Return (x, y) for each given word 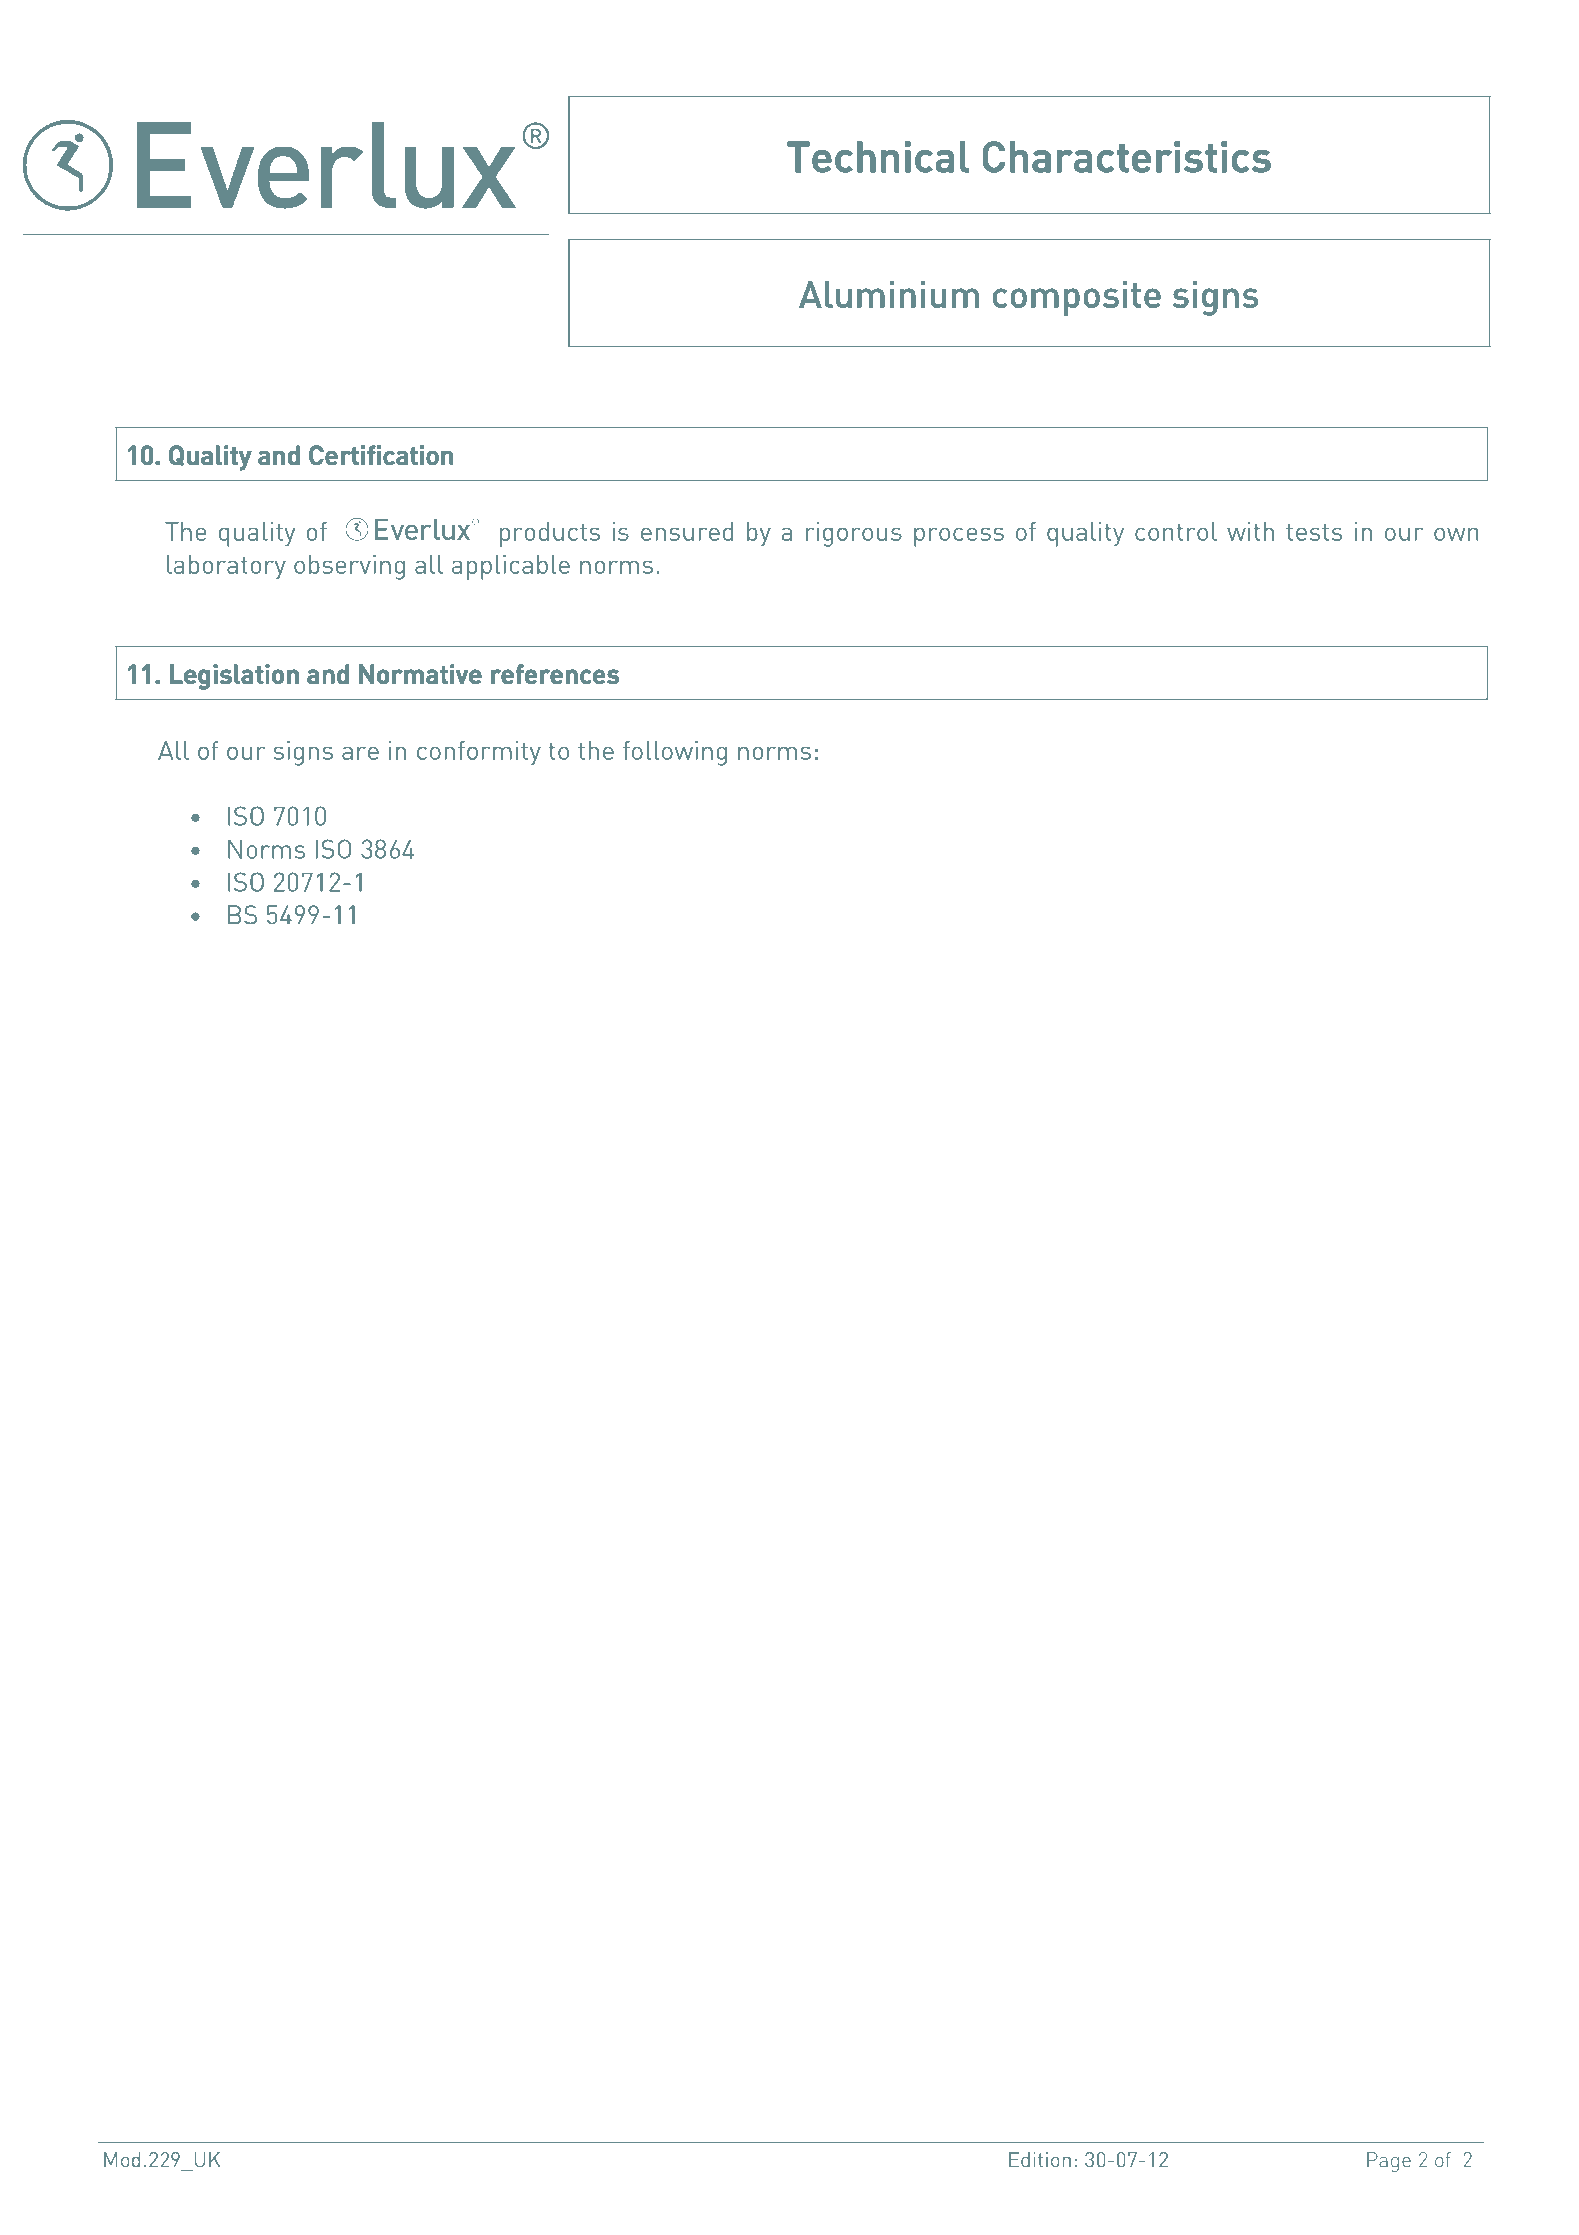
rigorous (854, 534)
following (675, 753)
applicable (511, 567)
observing (349, 567)
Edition (1040, 2160)
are (360, 753)
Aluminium (889, 294)
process (959, 537)
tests (1314, 532)
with (1250, 531)
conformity (479, 753)
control (1176, 531)
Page (1389, 2162)
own (1456, 534)
